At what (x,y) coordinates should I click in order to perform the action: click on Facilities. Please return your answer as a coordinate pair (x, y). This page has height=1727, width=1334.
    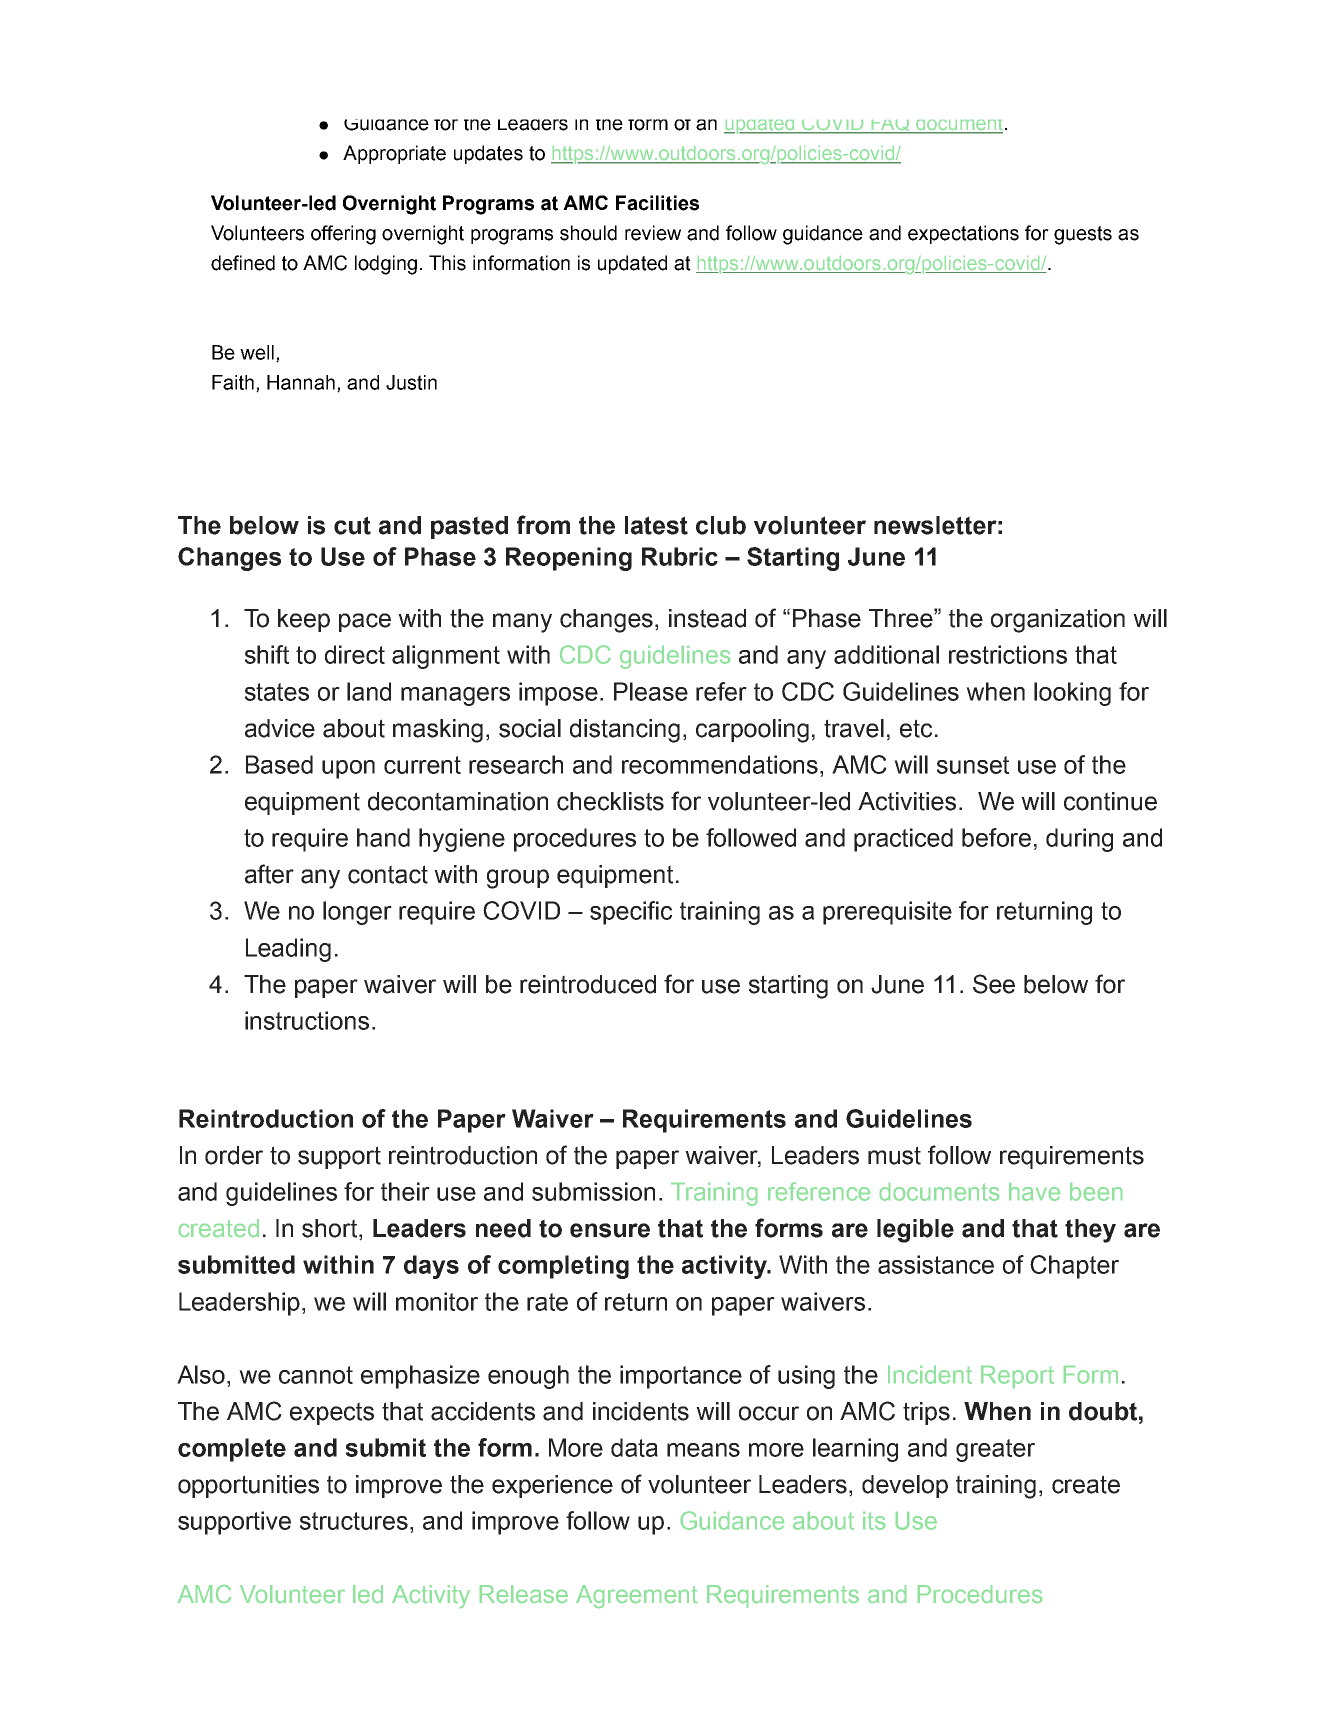
    Looking at the image, I should click on (657, 203).
